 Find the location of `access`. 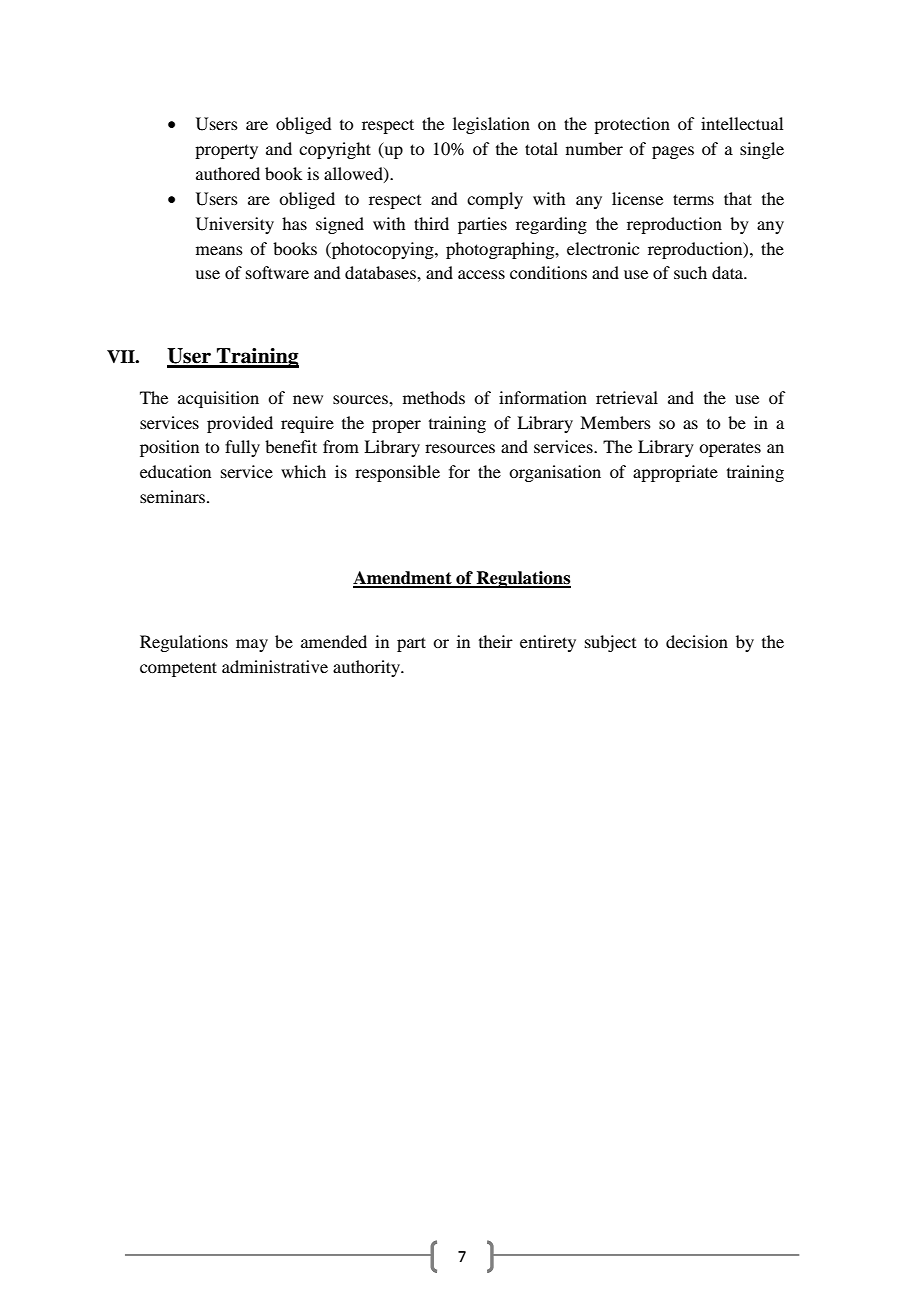

access is located at coordinates (481, 274).
